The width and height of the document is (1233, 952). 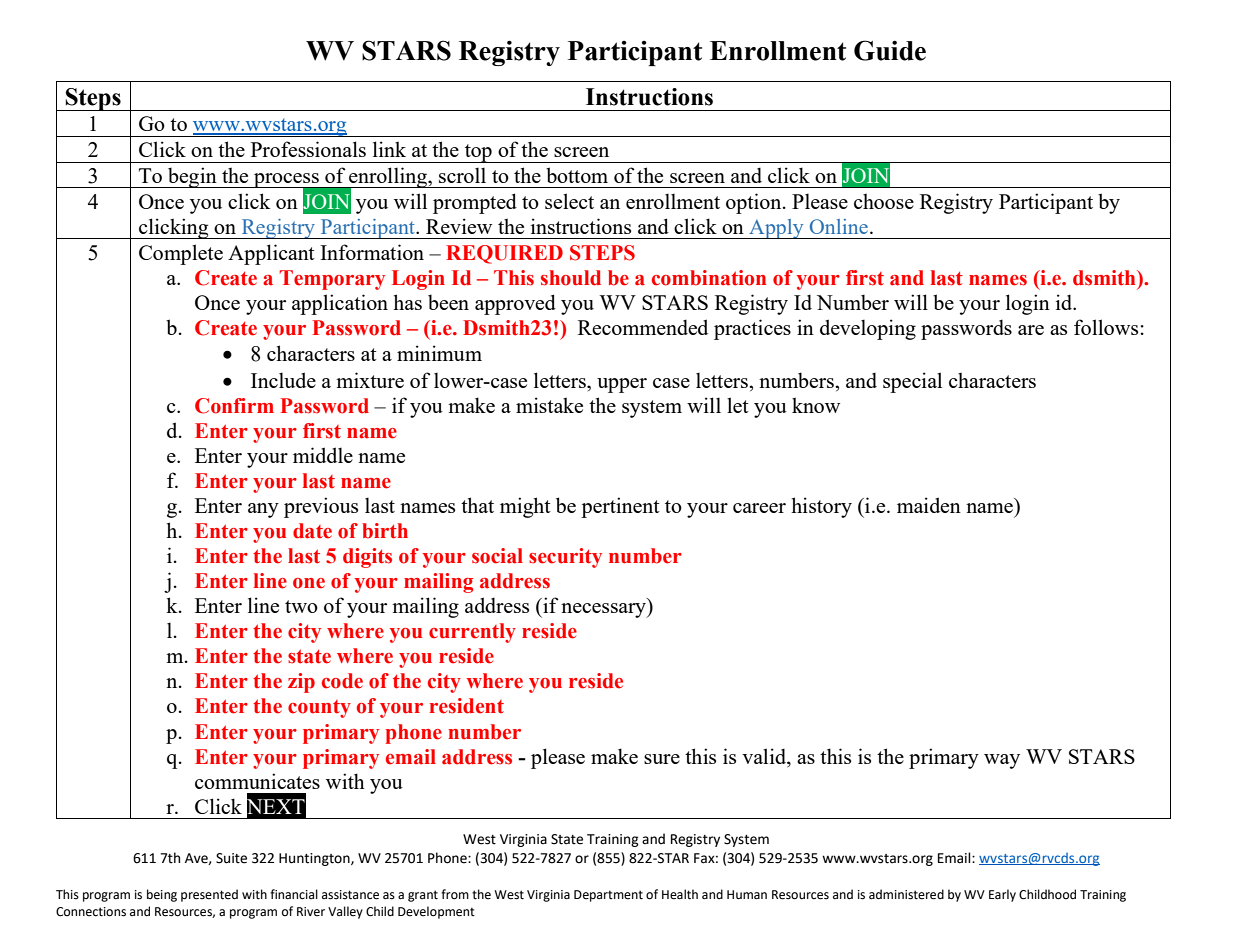 I want to click on presented, so click(x=209, y=895).
